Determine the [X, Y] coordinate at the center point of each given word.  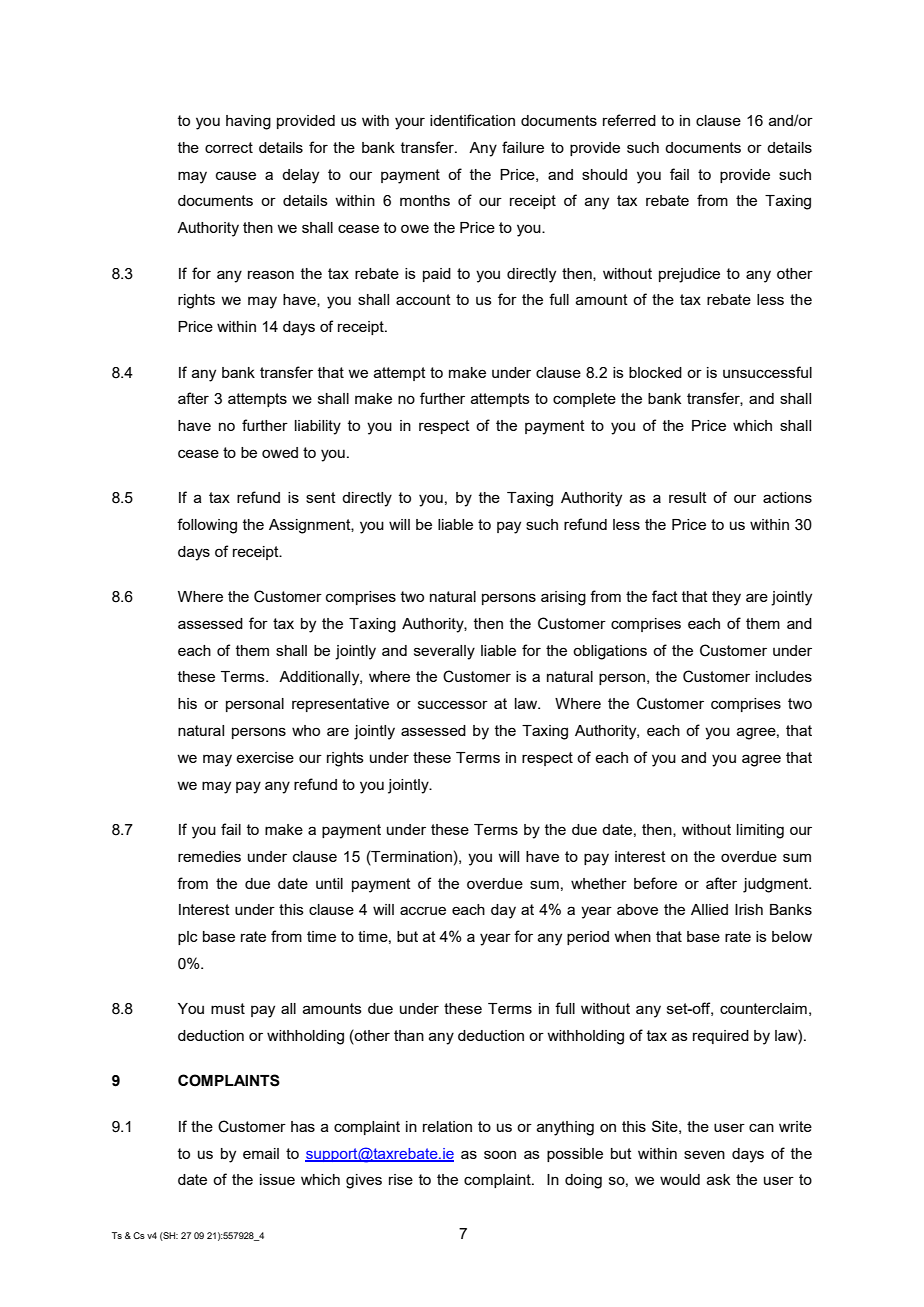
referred [629, 120]
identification [472, 120]
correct [229, 147]
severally [444, 652]
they [726, 598]
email [261, 1153]
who [306, 730]
